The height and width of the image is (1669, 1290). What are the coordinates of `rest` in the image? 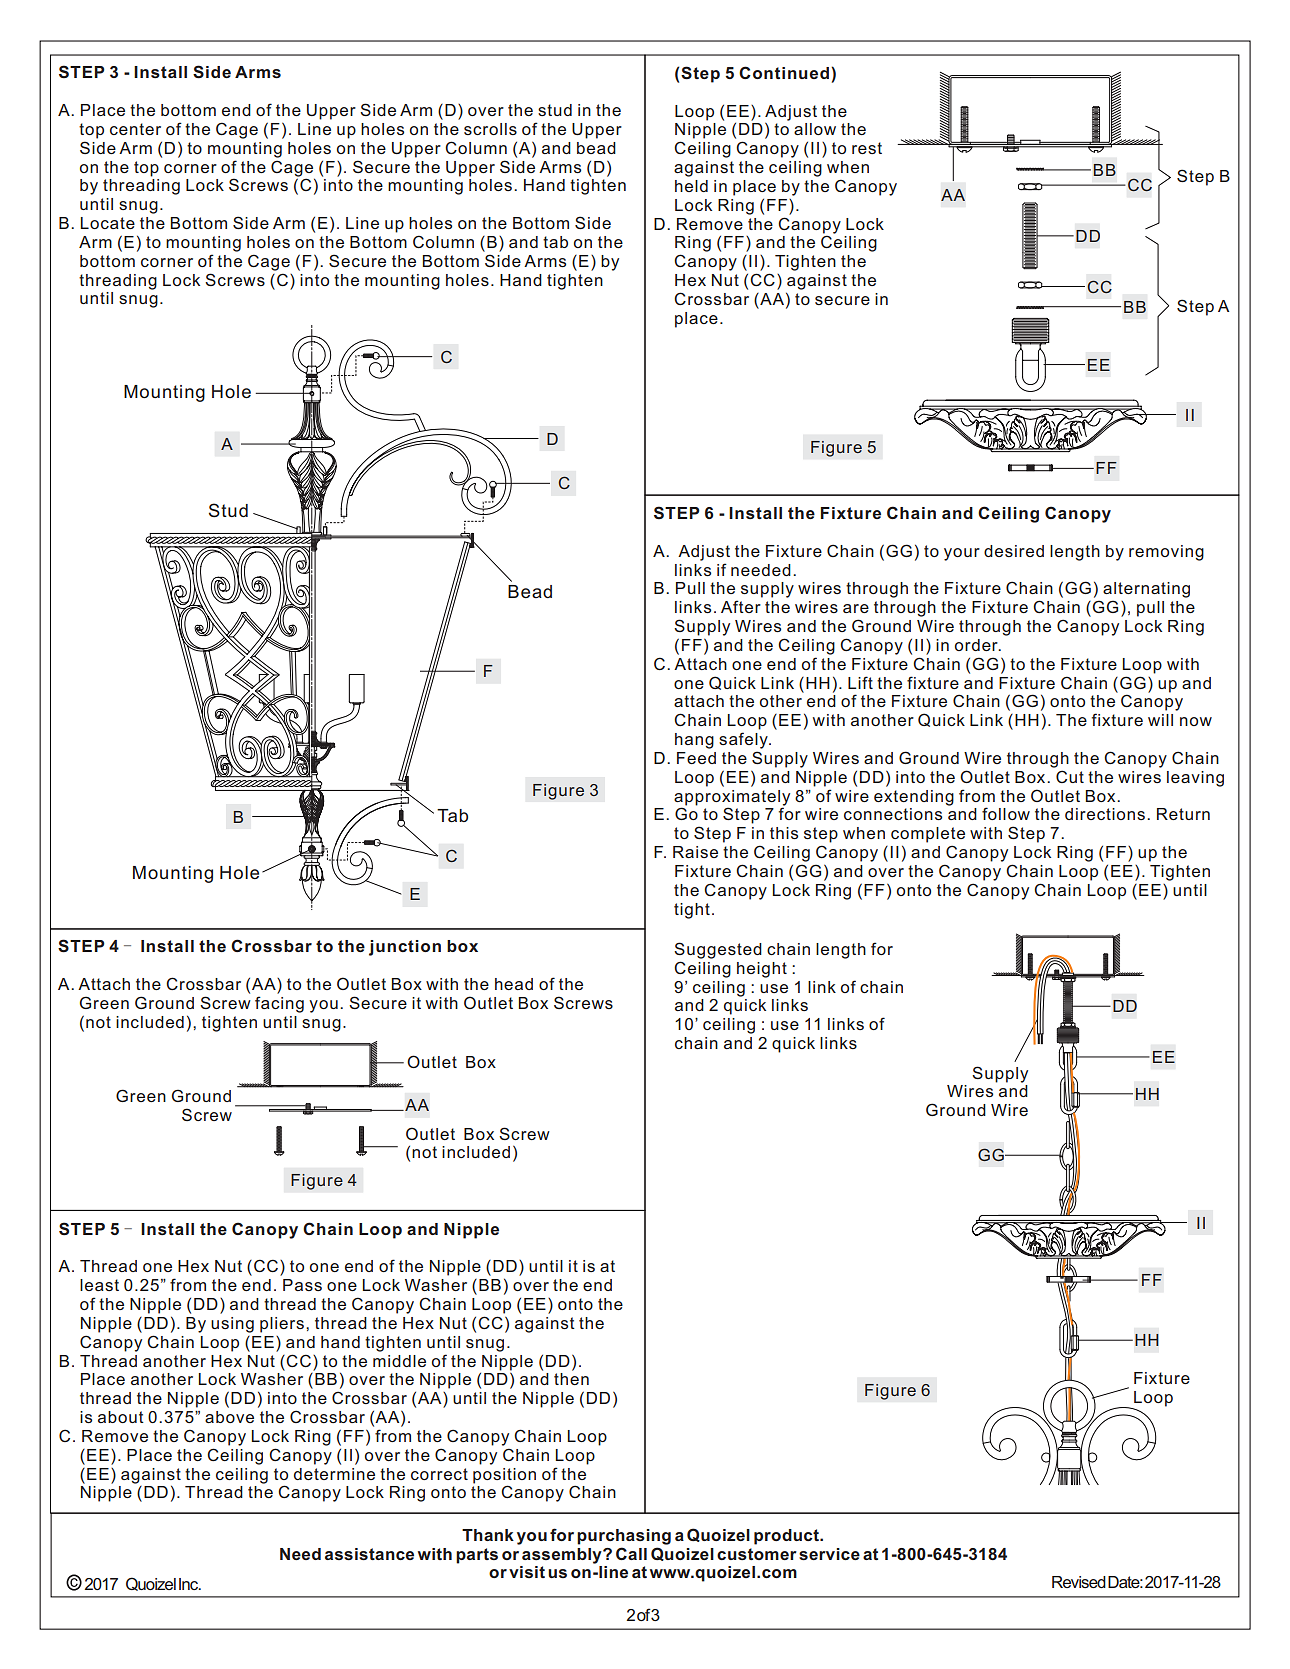 It's located at (867, 148).
